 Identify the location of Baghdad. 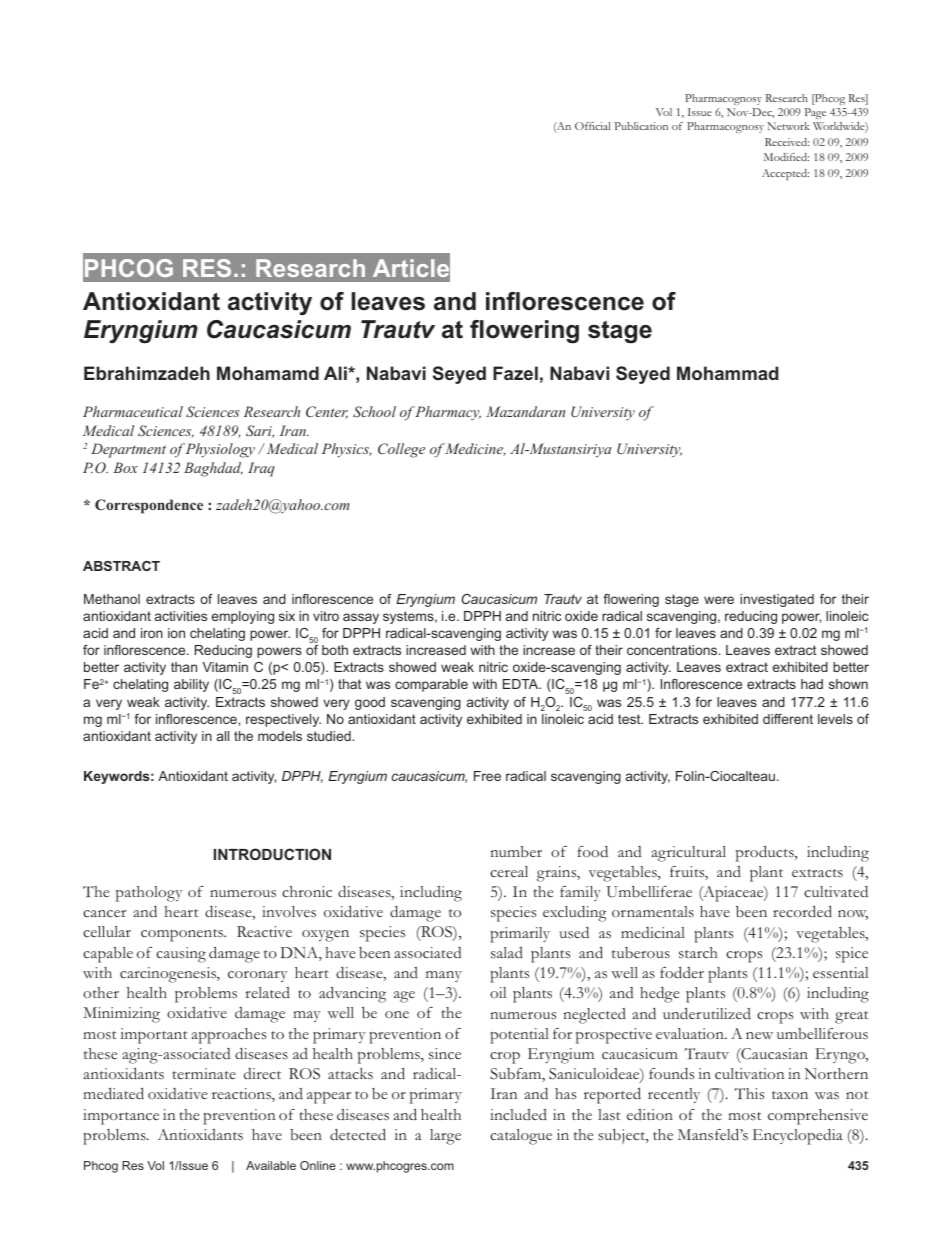
(213, 469).
